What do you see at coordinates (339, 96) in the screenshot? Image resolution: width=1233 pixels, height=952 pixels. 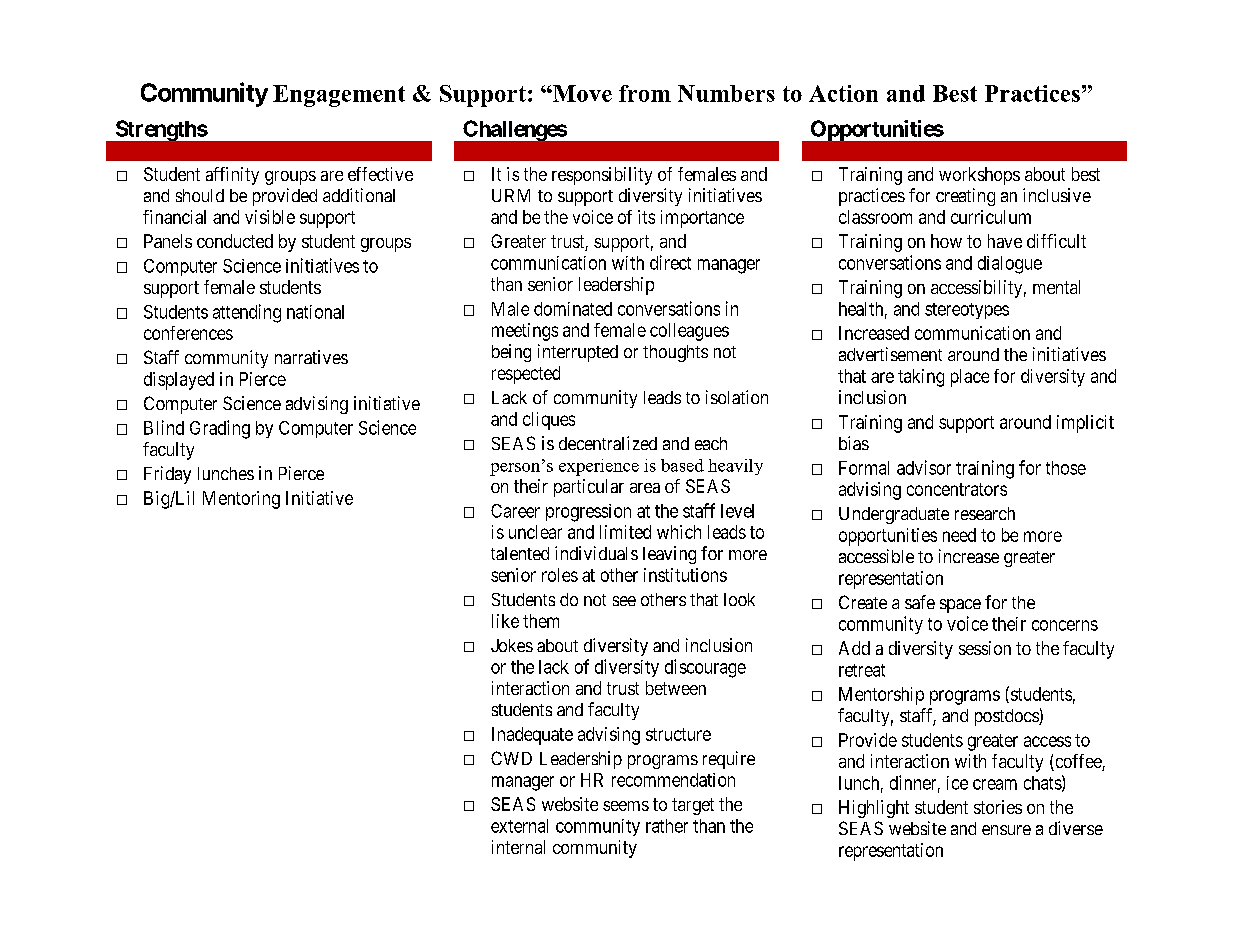 I see `Engagement` at bounding box center [339, 96].
